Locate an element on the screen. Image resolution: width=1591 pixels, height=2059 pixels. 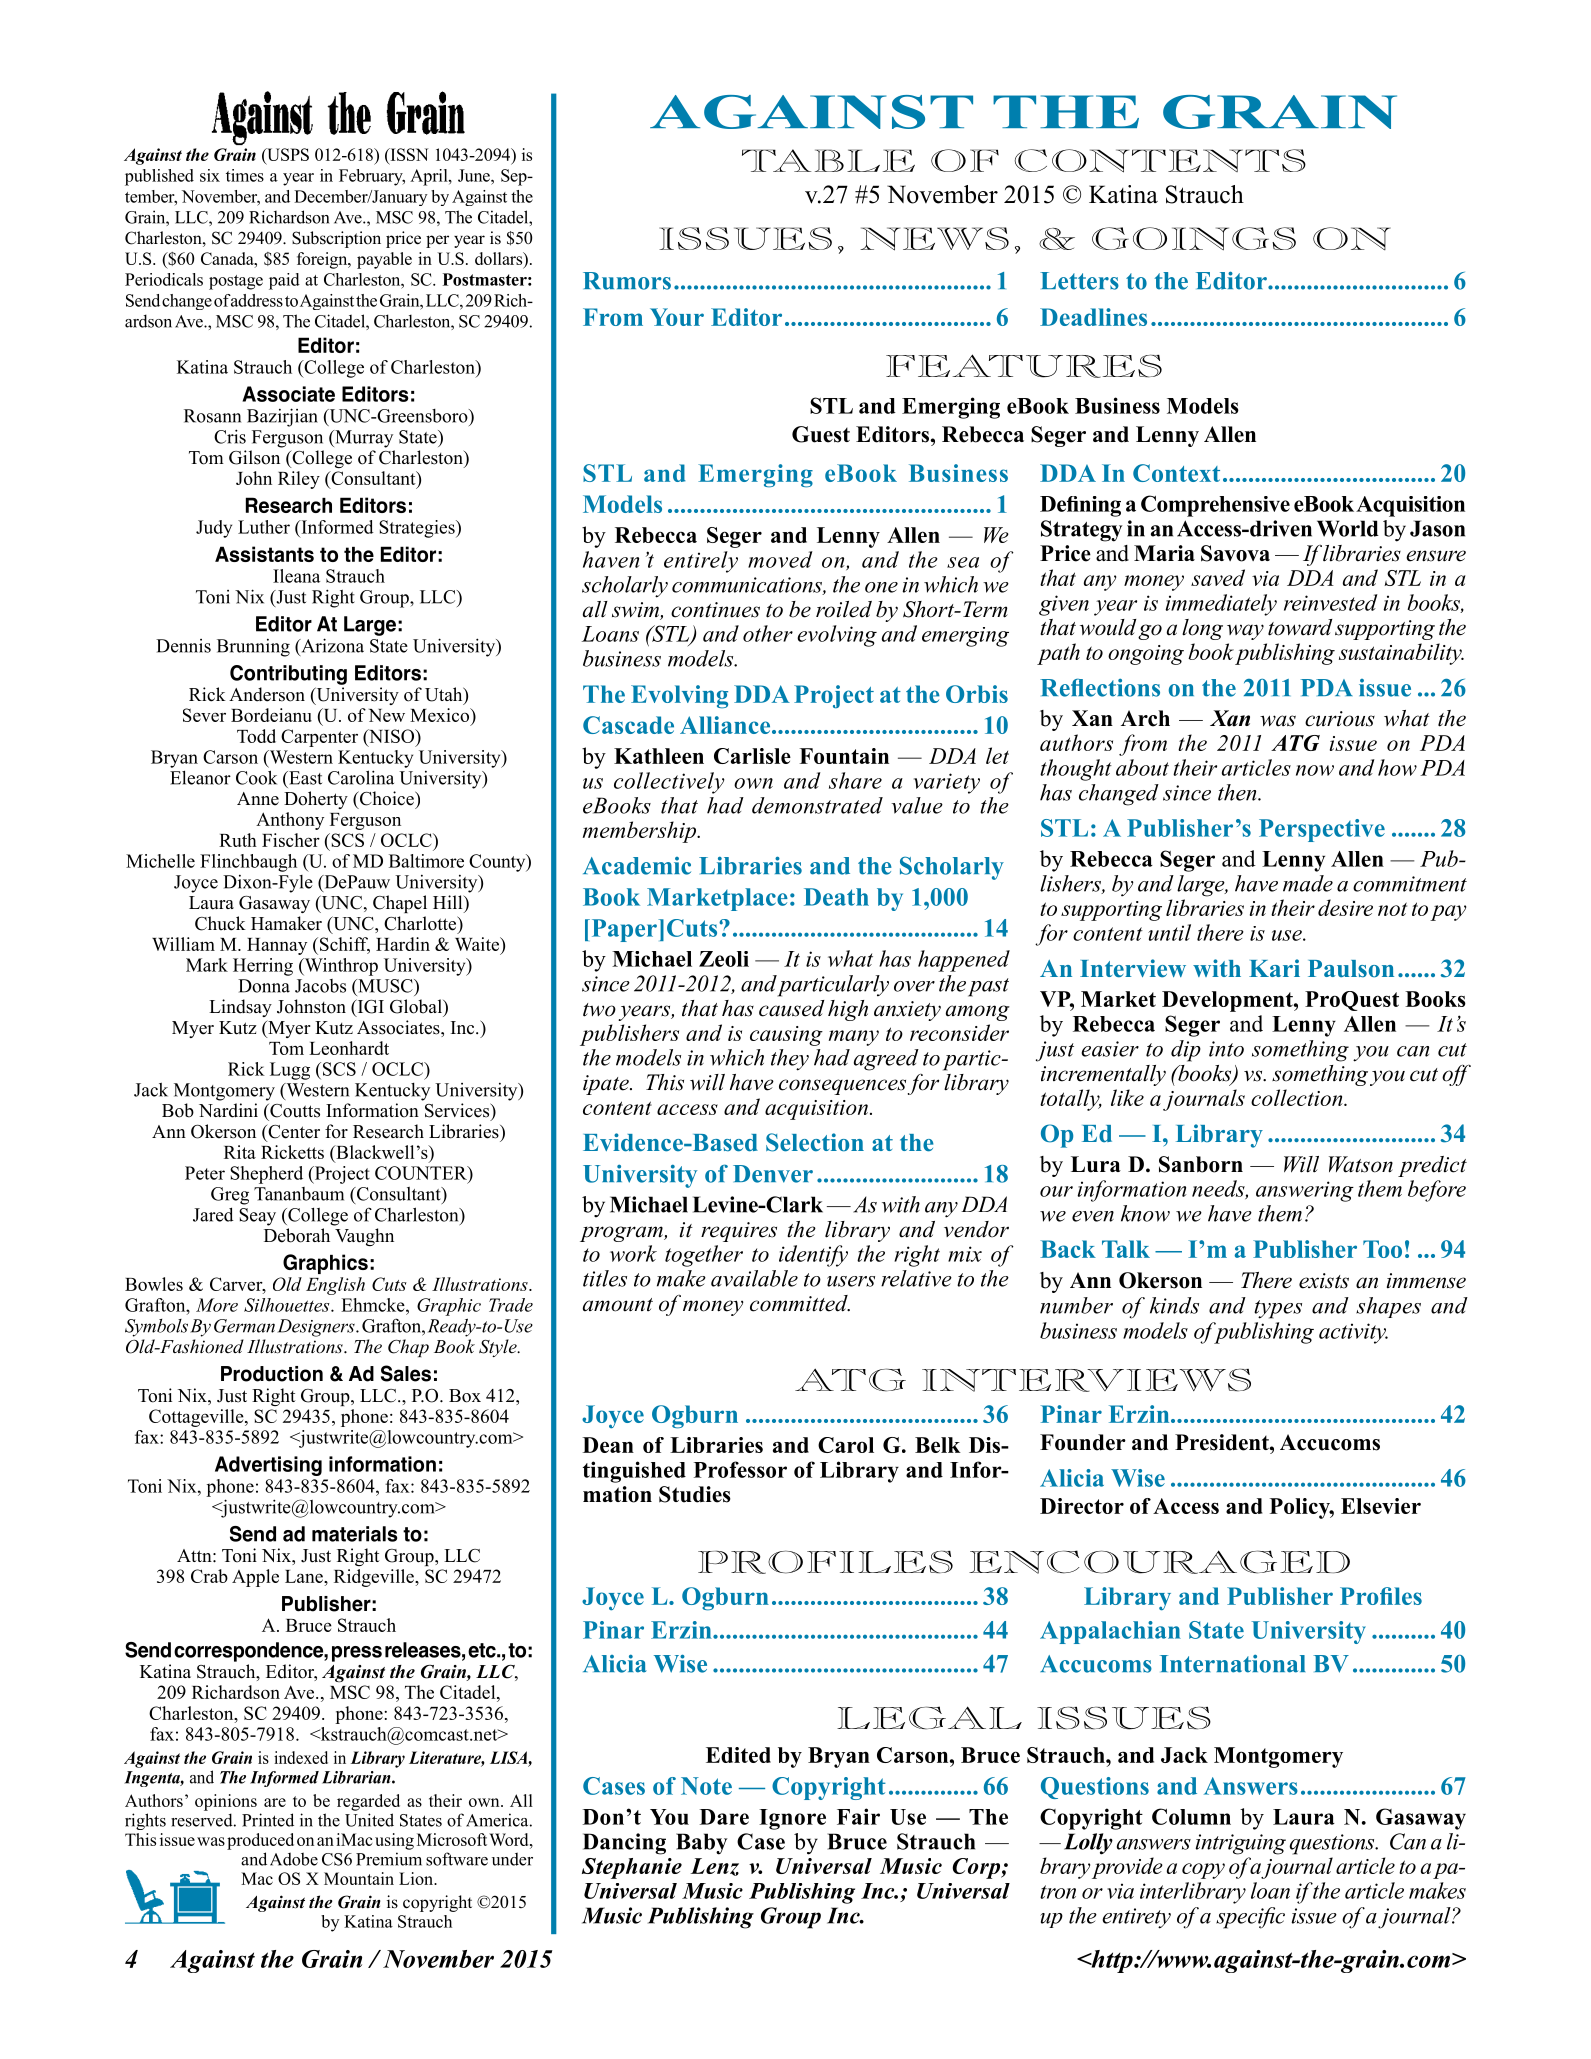
Designers is located at coordinates (317, 1328).
